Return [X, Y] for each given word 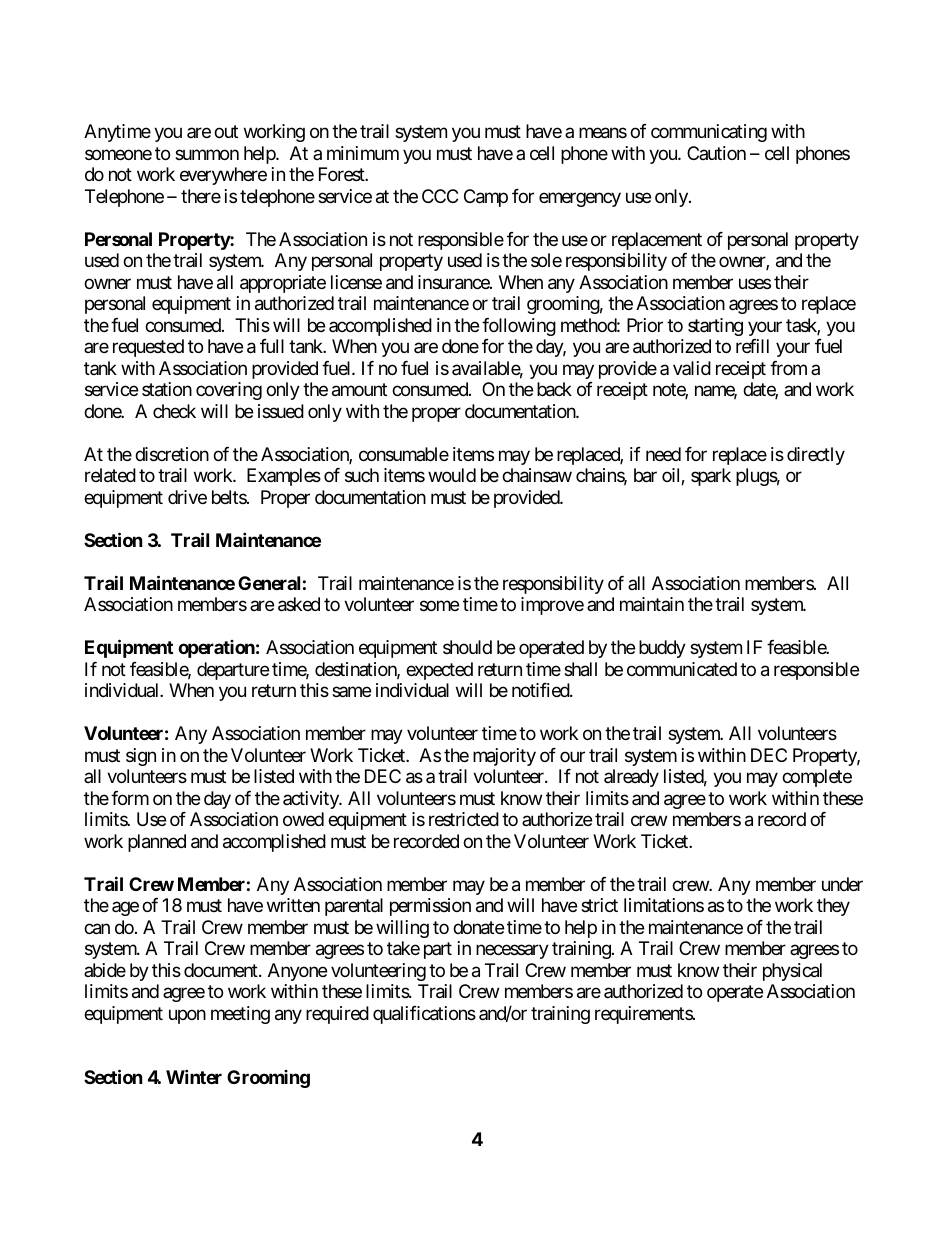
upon [187, 1016]
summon [207, 155]
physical [792, 972]
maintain [652, 604]
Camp [486, 198]
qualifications [424, 1015]
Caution [716, 153]
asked [299, 604]
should [467, 647]
